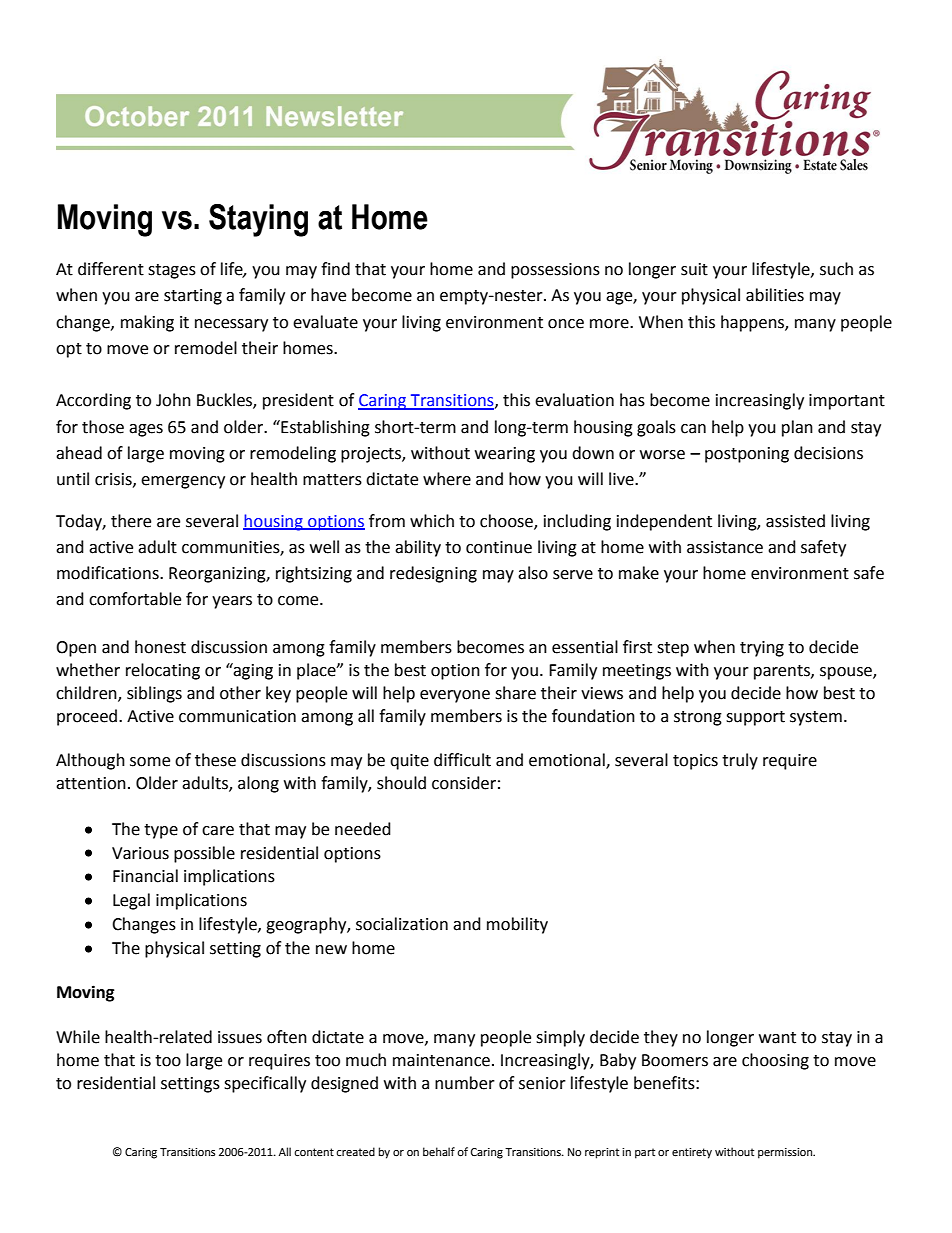 Image resolution: width=952 pixels, height=1233 pixels. What do you see at coordinates (183, 482) in the screenshot?
I see `emergency` at bounding box center [183, 482].
